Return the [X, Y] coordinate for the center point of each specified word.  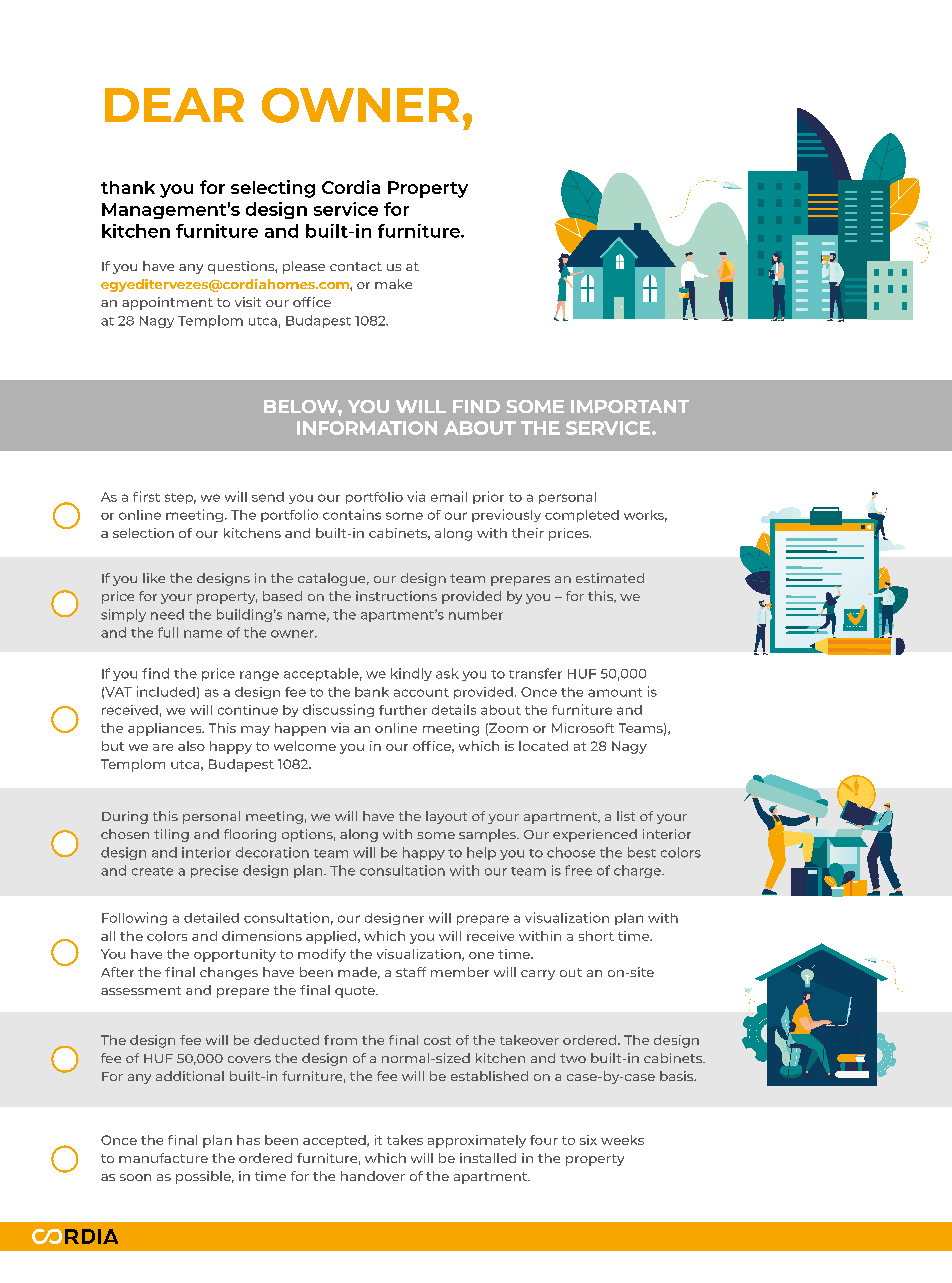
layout [446, 817]
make [393, 284]
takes [405, 1140]
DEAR [174, 105]
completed [582, 516]
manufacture [163, 1158]
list [626, 816]
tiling [171, 835]
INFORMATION [367, 428]
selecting [273, 189]
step [180, 498]
